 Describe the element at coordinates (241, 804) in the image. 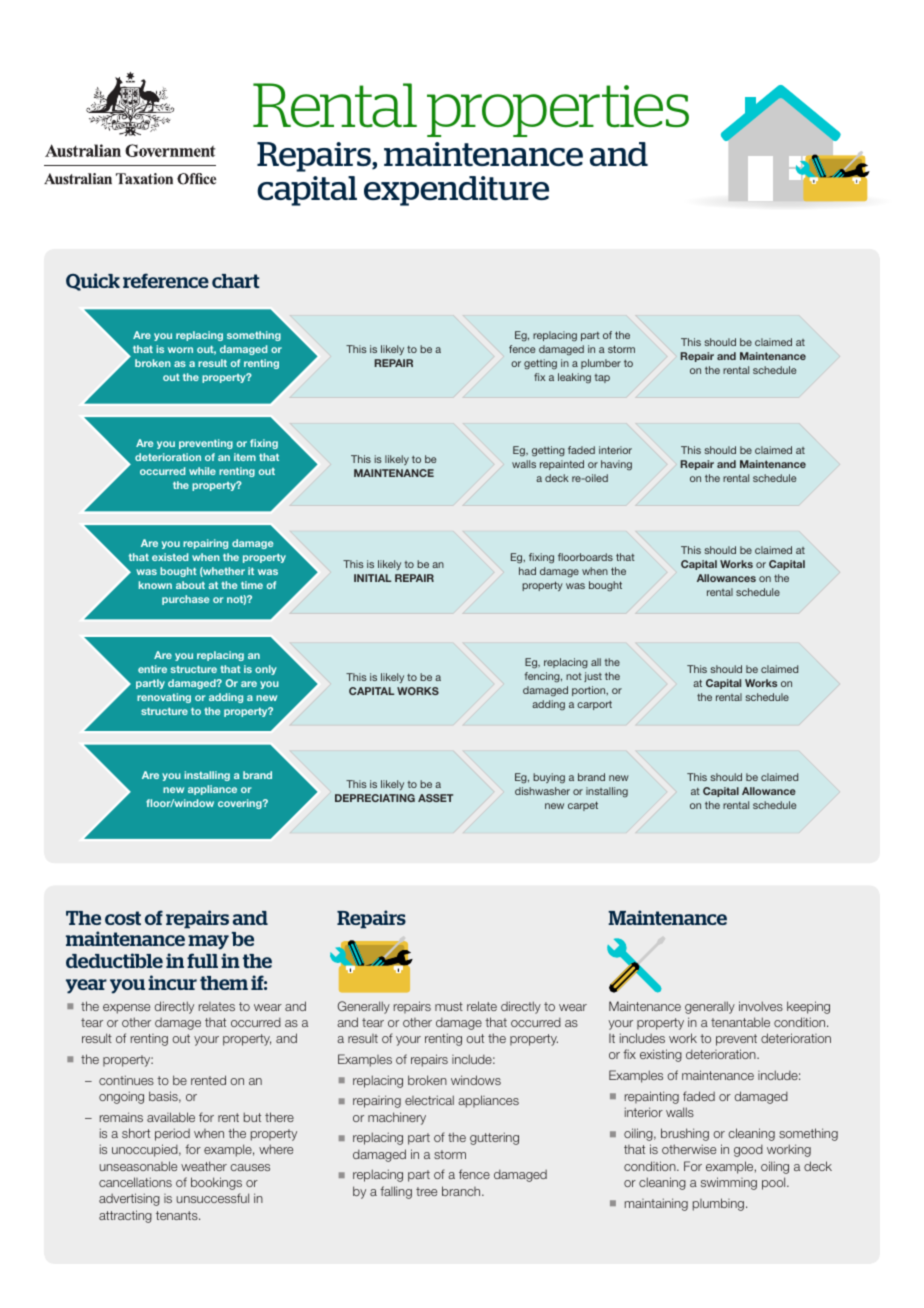

I see `covering` at that location.
